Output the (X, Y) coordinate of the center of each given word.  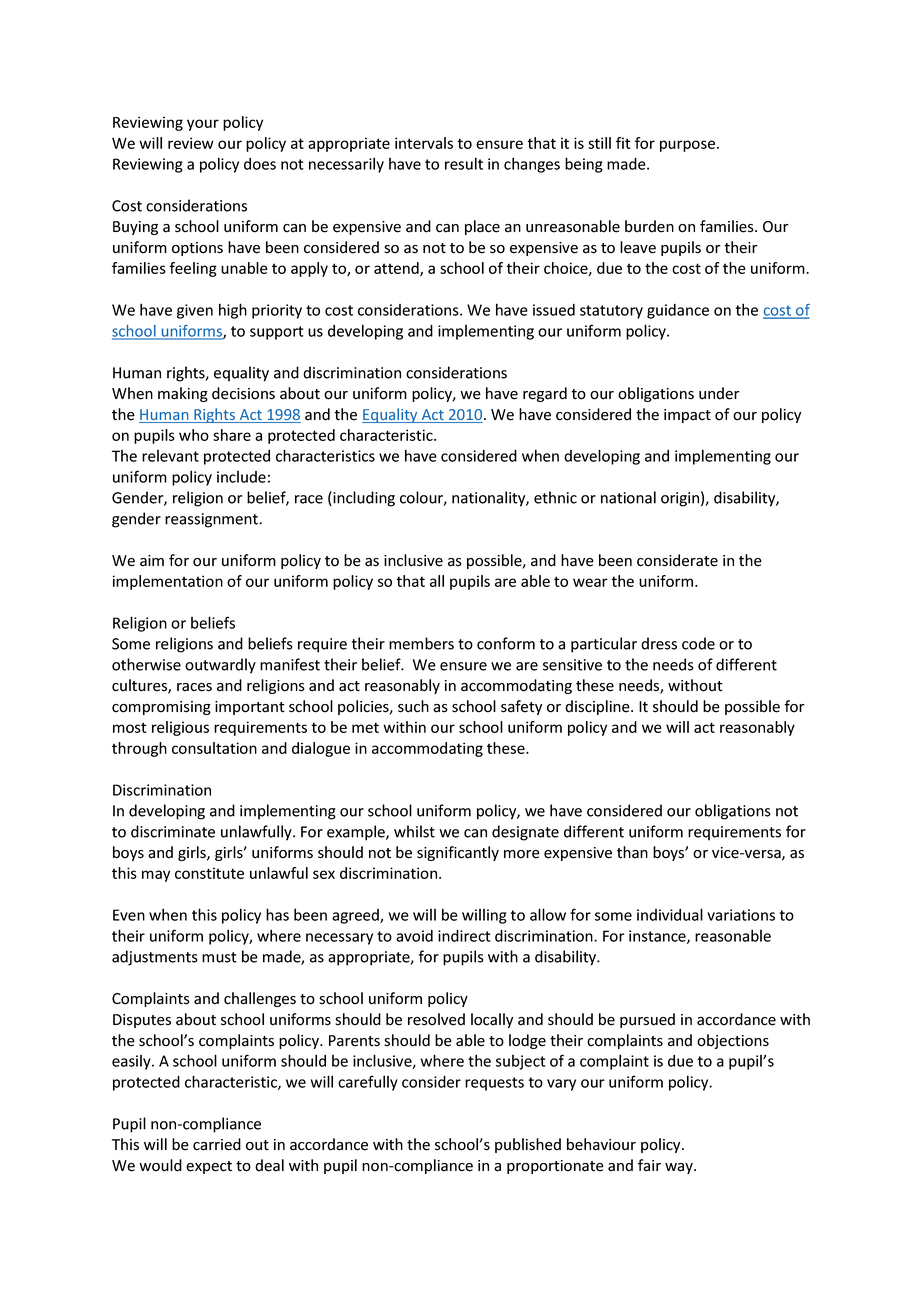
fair (649, 1165)
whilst (414, 831)
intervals (424, 143)
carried (217, 1144)
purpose (687, 146)
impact (687, 416)
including (363, 499)
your (203, 125)
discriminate (173, 831)
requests (494, 1084)
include (241, 477)
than (632, 852)
